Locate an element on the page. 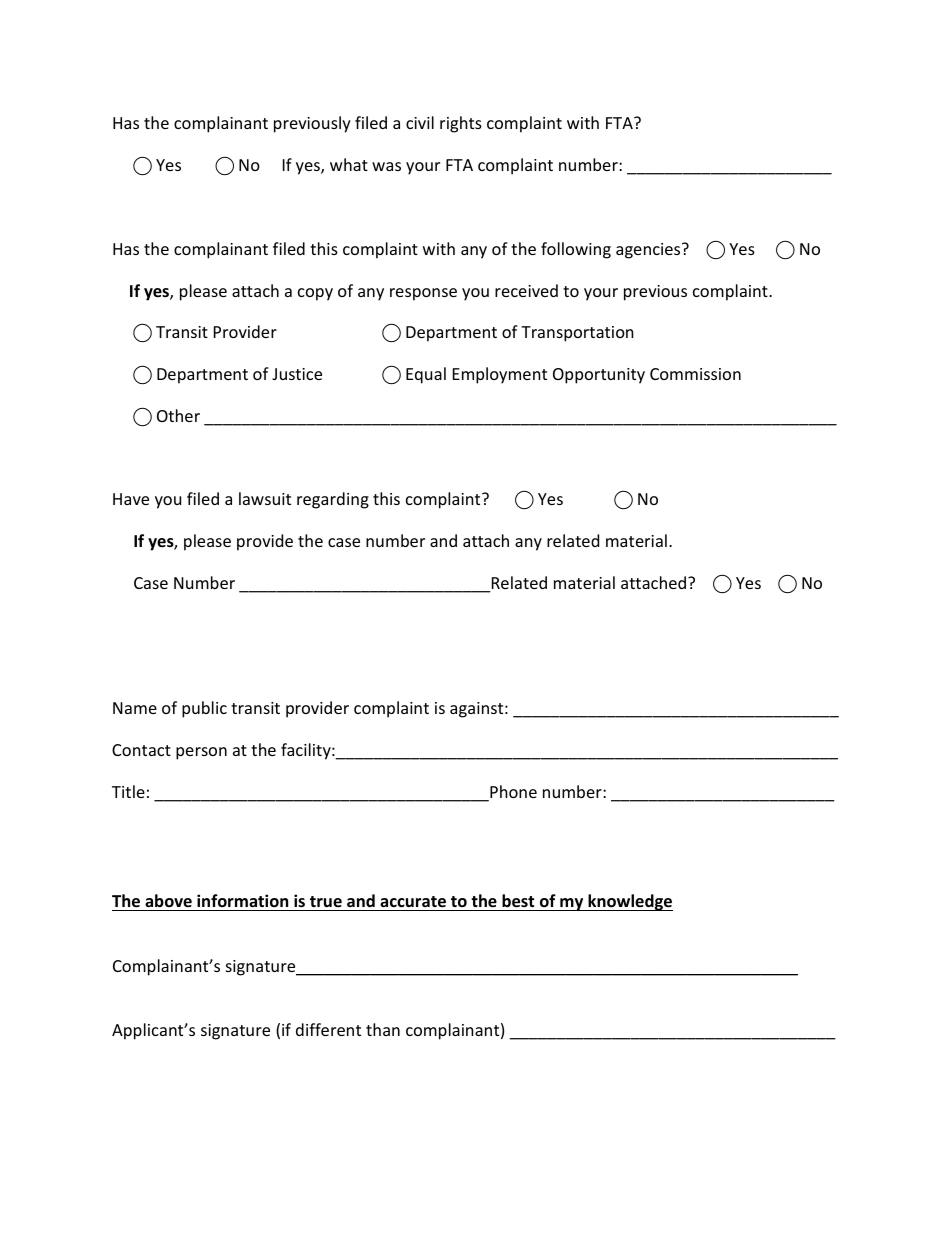  person is located at coordinates (201, 753).
